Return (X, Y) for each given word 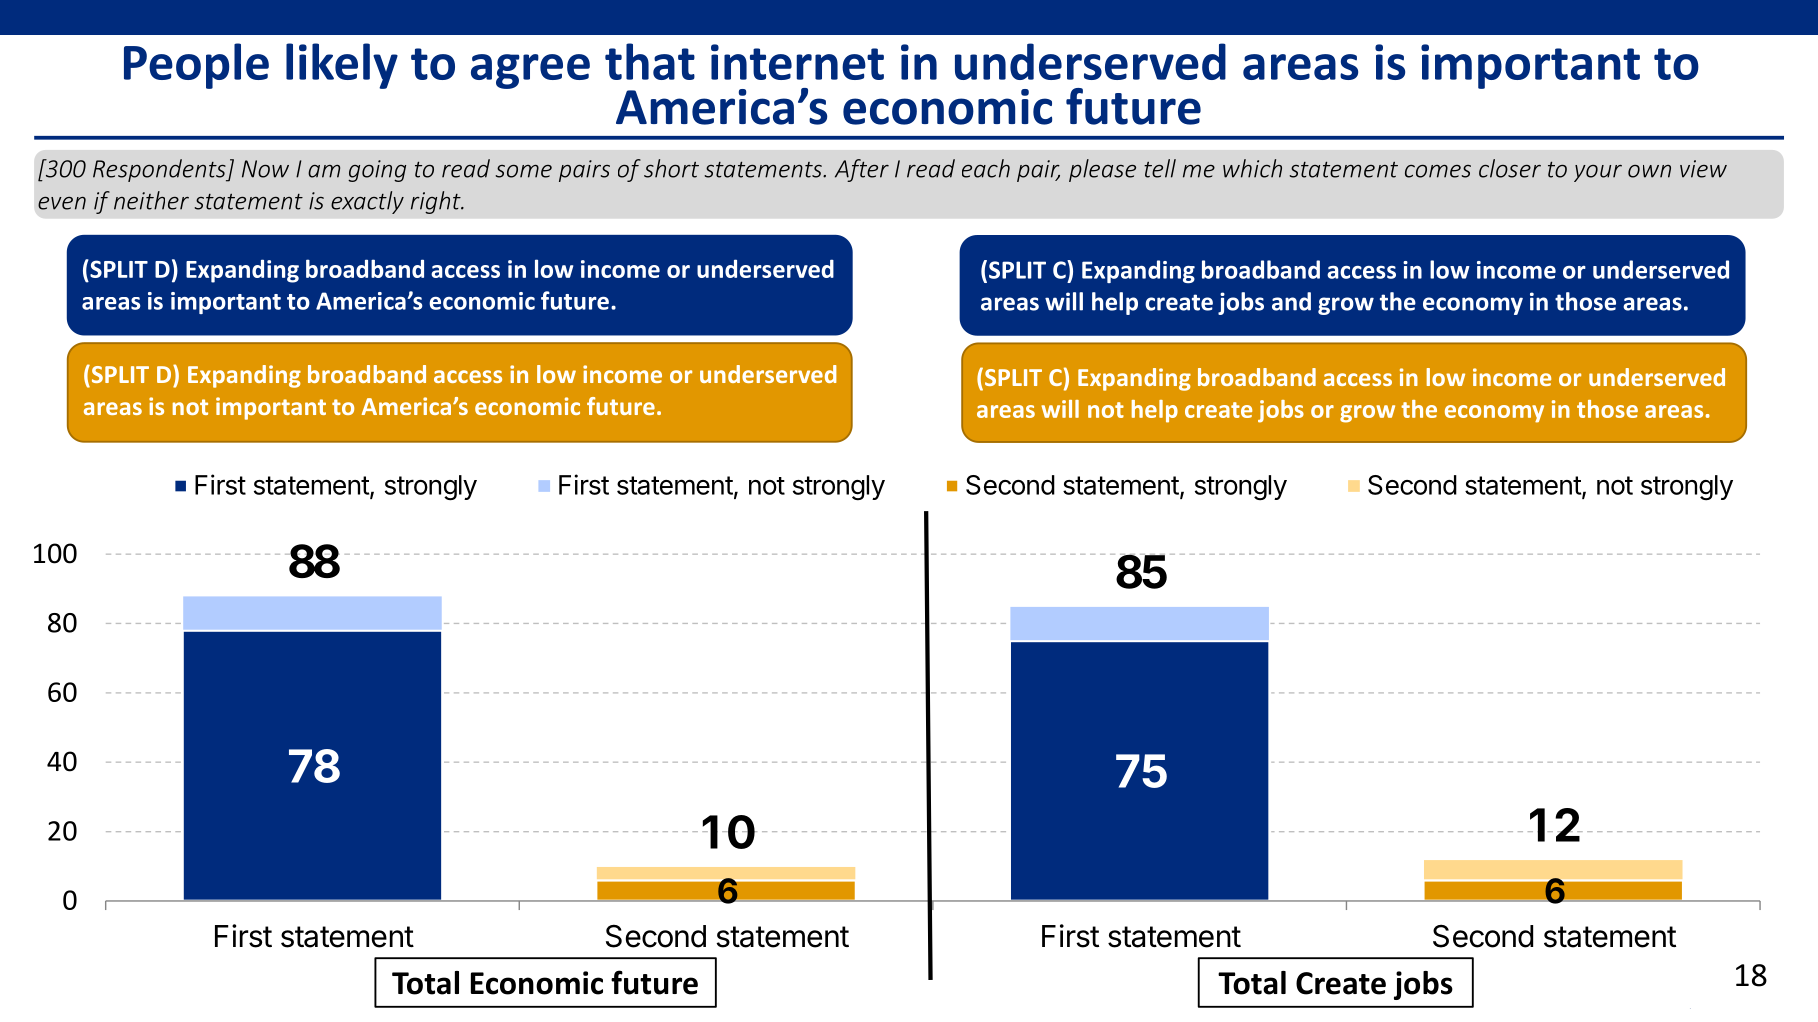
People (196, 66)
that (650, 61)
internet (797, 62)
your (1598, 173)
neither (151, 200)
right (437, 202)
